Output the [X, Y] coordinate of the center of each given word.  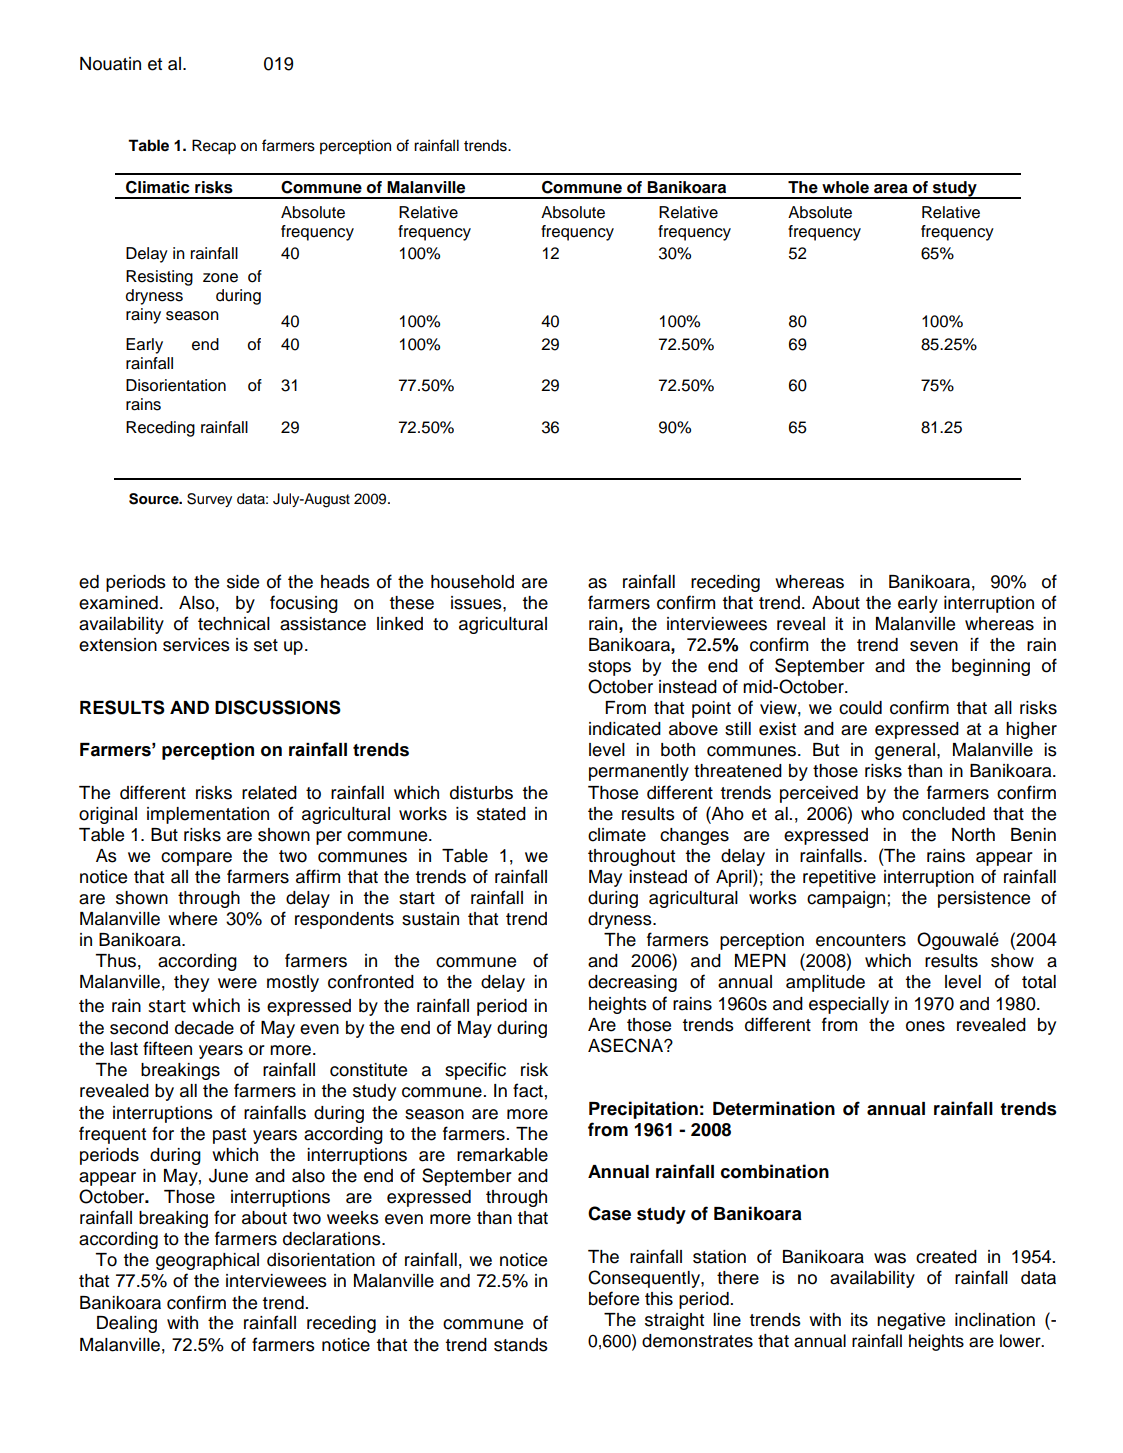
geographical [207, 1261]
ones [925, 1026]
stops [609, 668]
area [891, 189]
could [860, 708]
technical [234, 624]
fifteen [167, 1048]
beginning [991, 667]
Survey [209, 500]
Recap [214, 147]
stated [501, 814]
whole [845, 187]
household [472, 582]
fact [528, 1090]
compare [196, 859]
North [973, 835]
